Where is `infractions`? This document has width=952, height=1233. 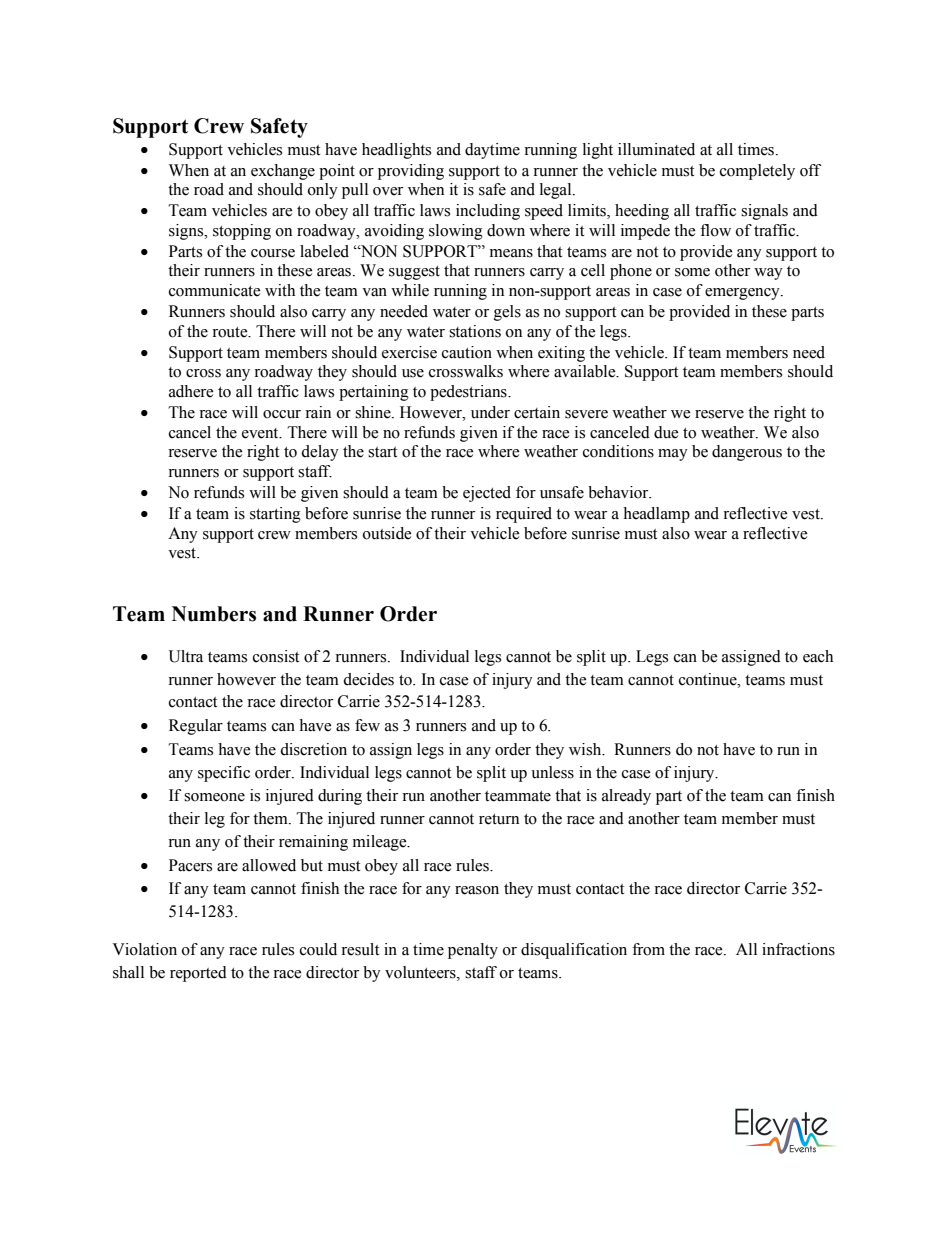 infractions is located at coordinates (798, 949).
